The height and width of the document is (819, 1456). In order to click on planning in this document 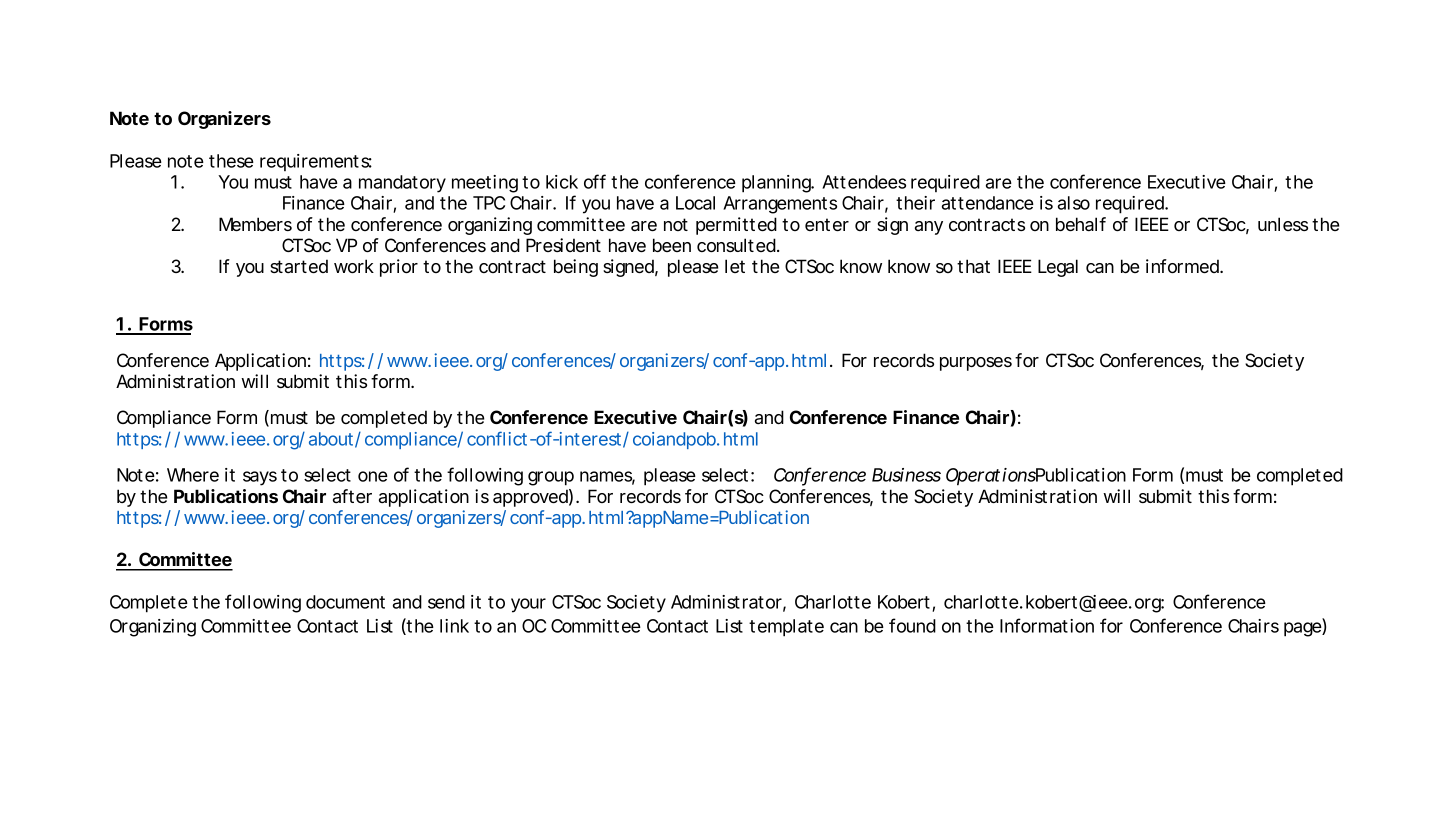, I will do `click(777, 184)`.
